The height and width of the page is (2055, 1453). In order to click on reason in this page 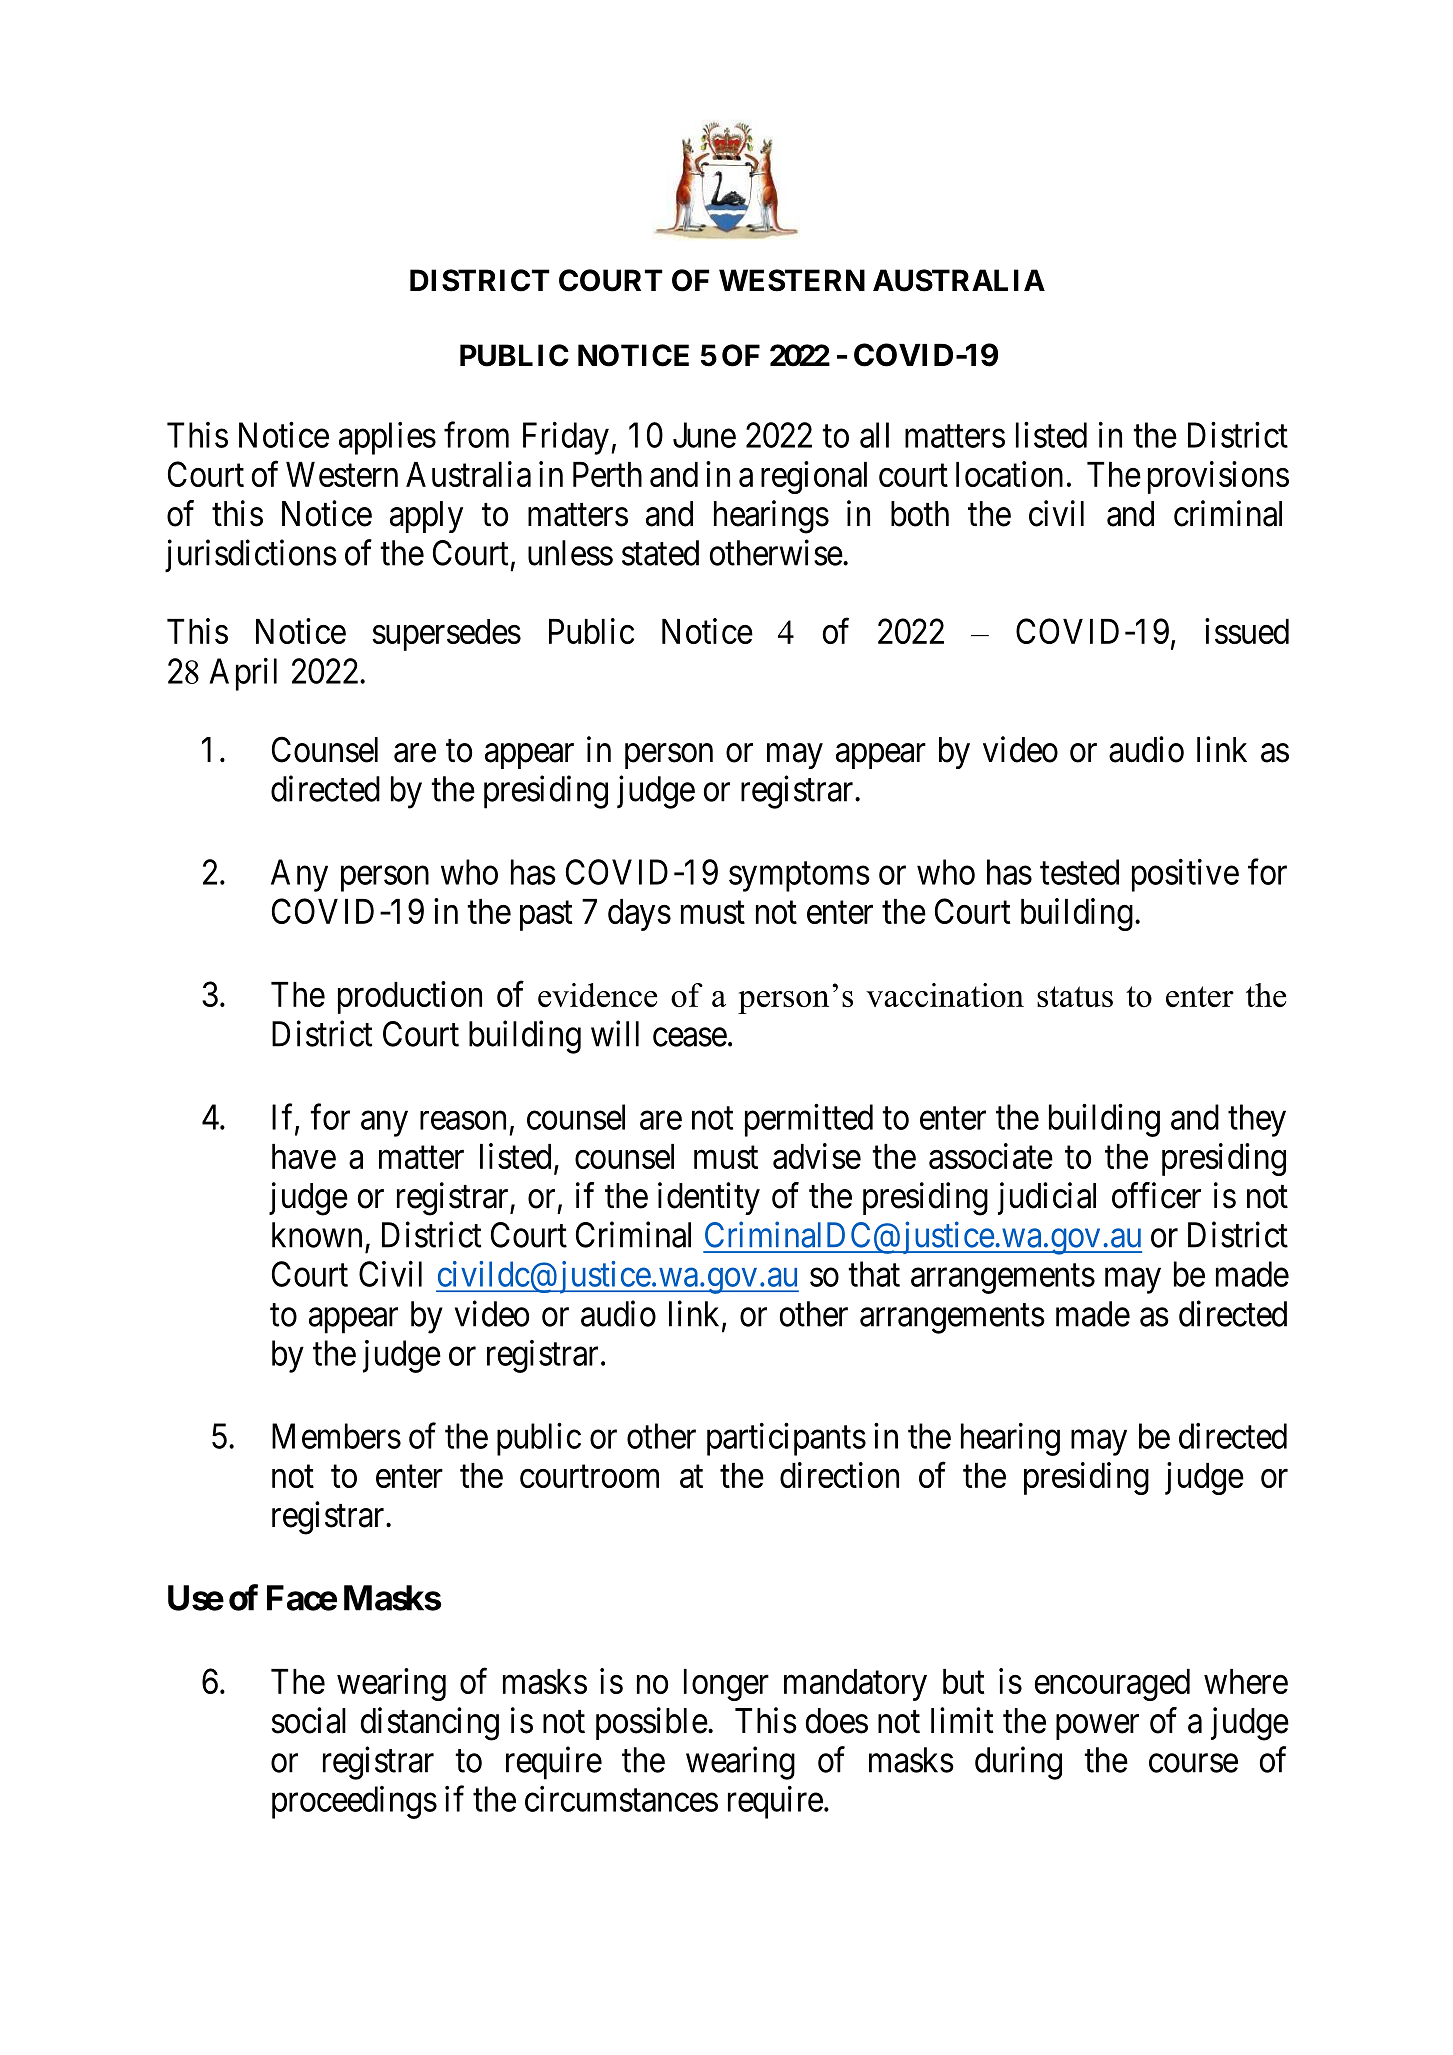, I will do `click(463, 1120)`.
